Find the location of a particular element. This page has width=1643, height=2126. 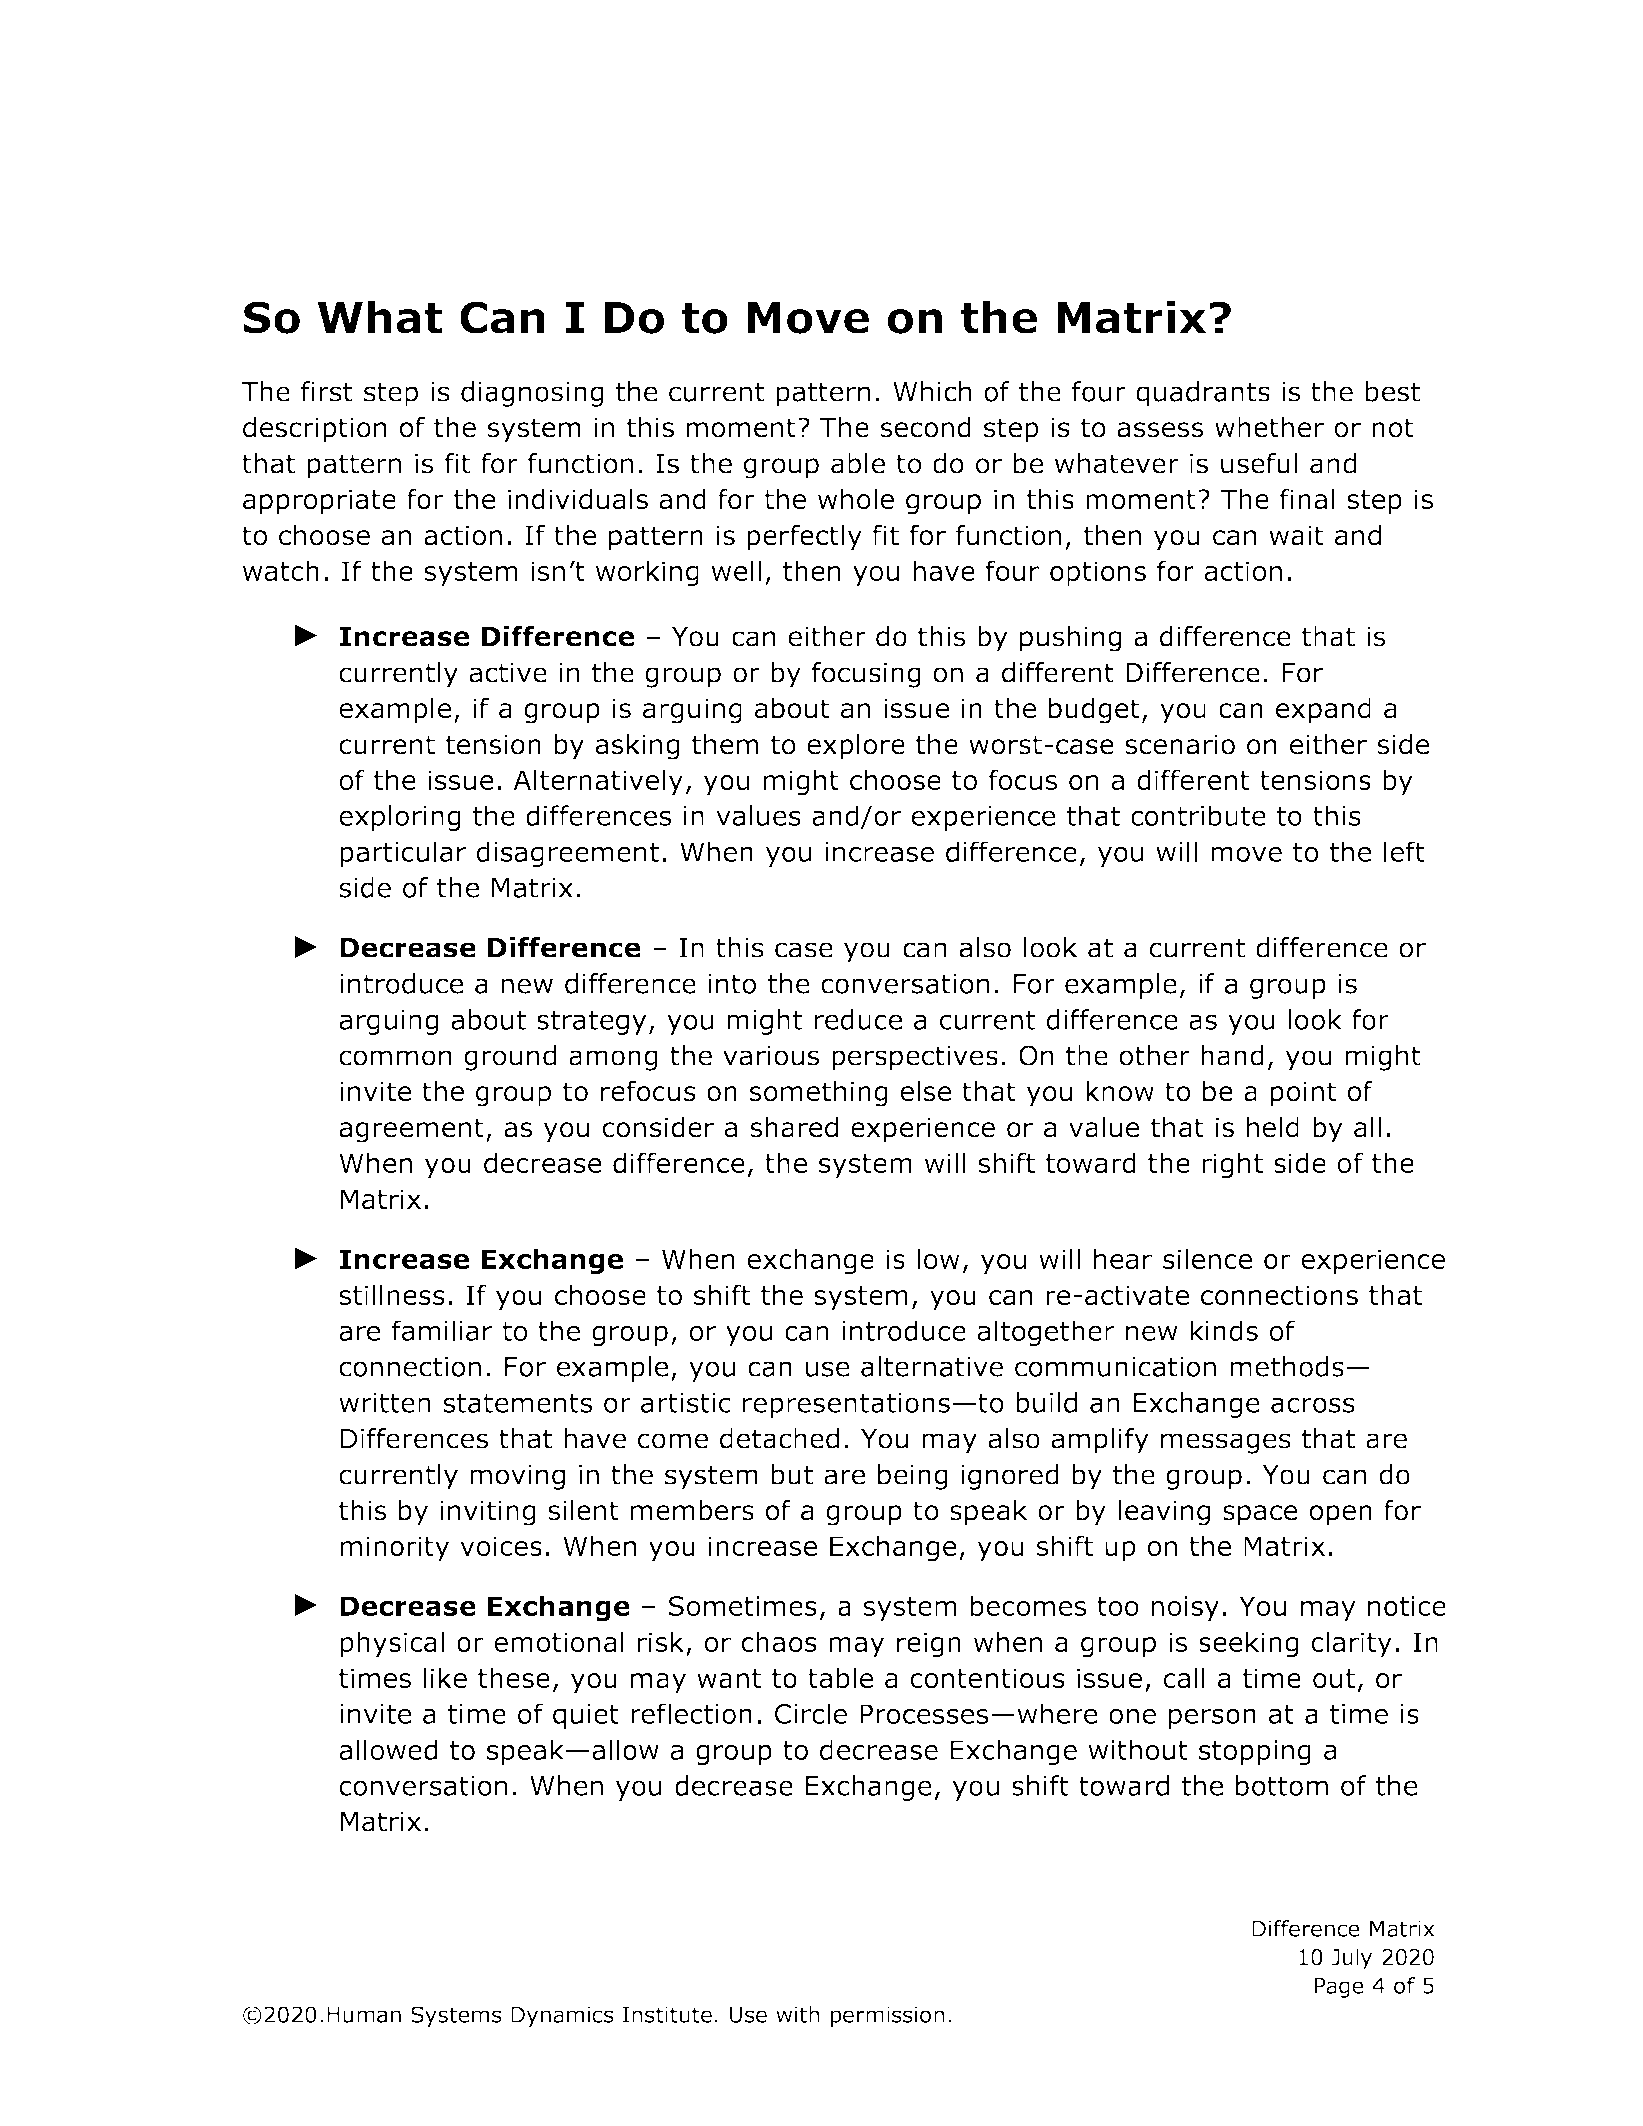

right is located at coordinates (1232, 1165).
